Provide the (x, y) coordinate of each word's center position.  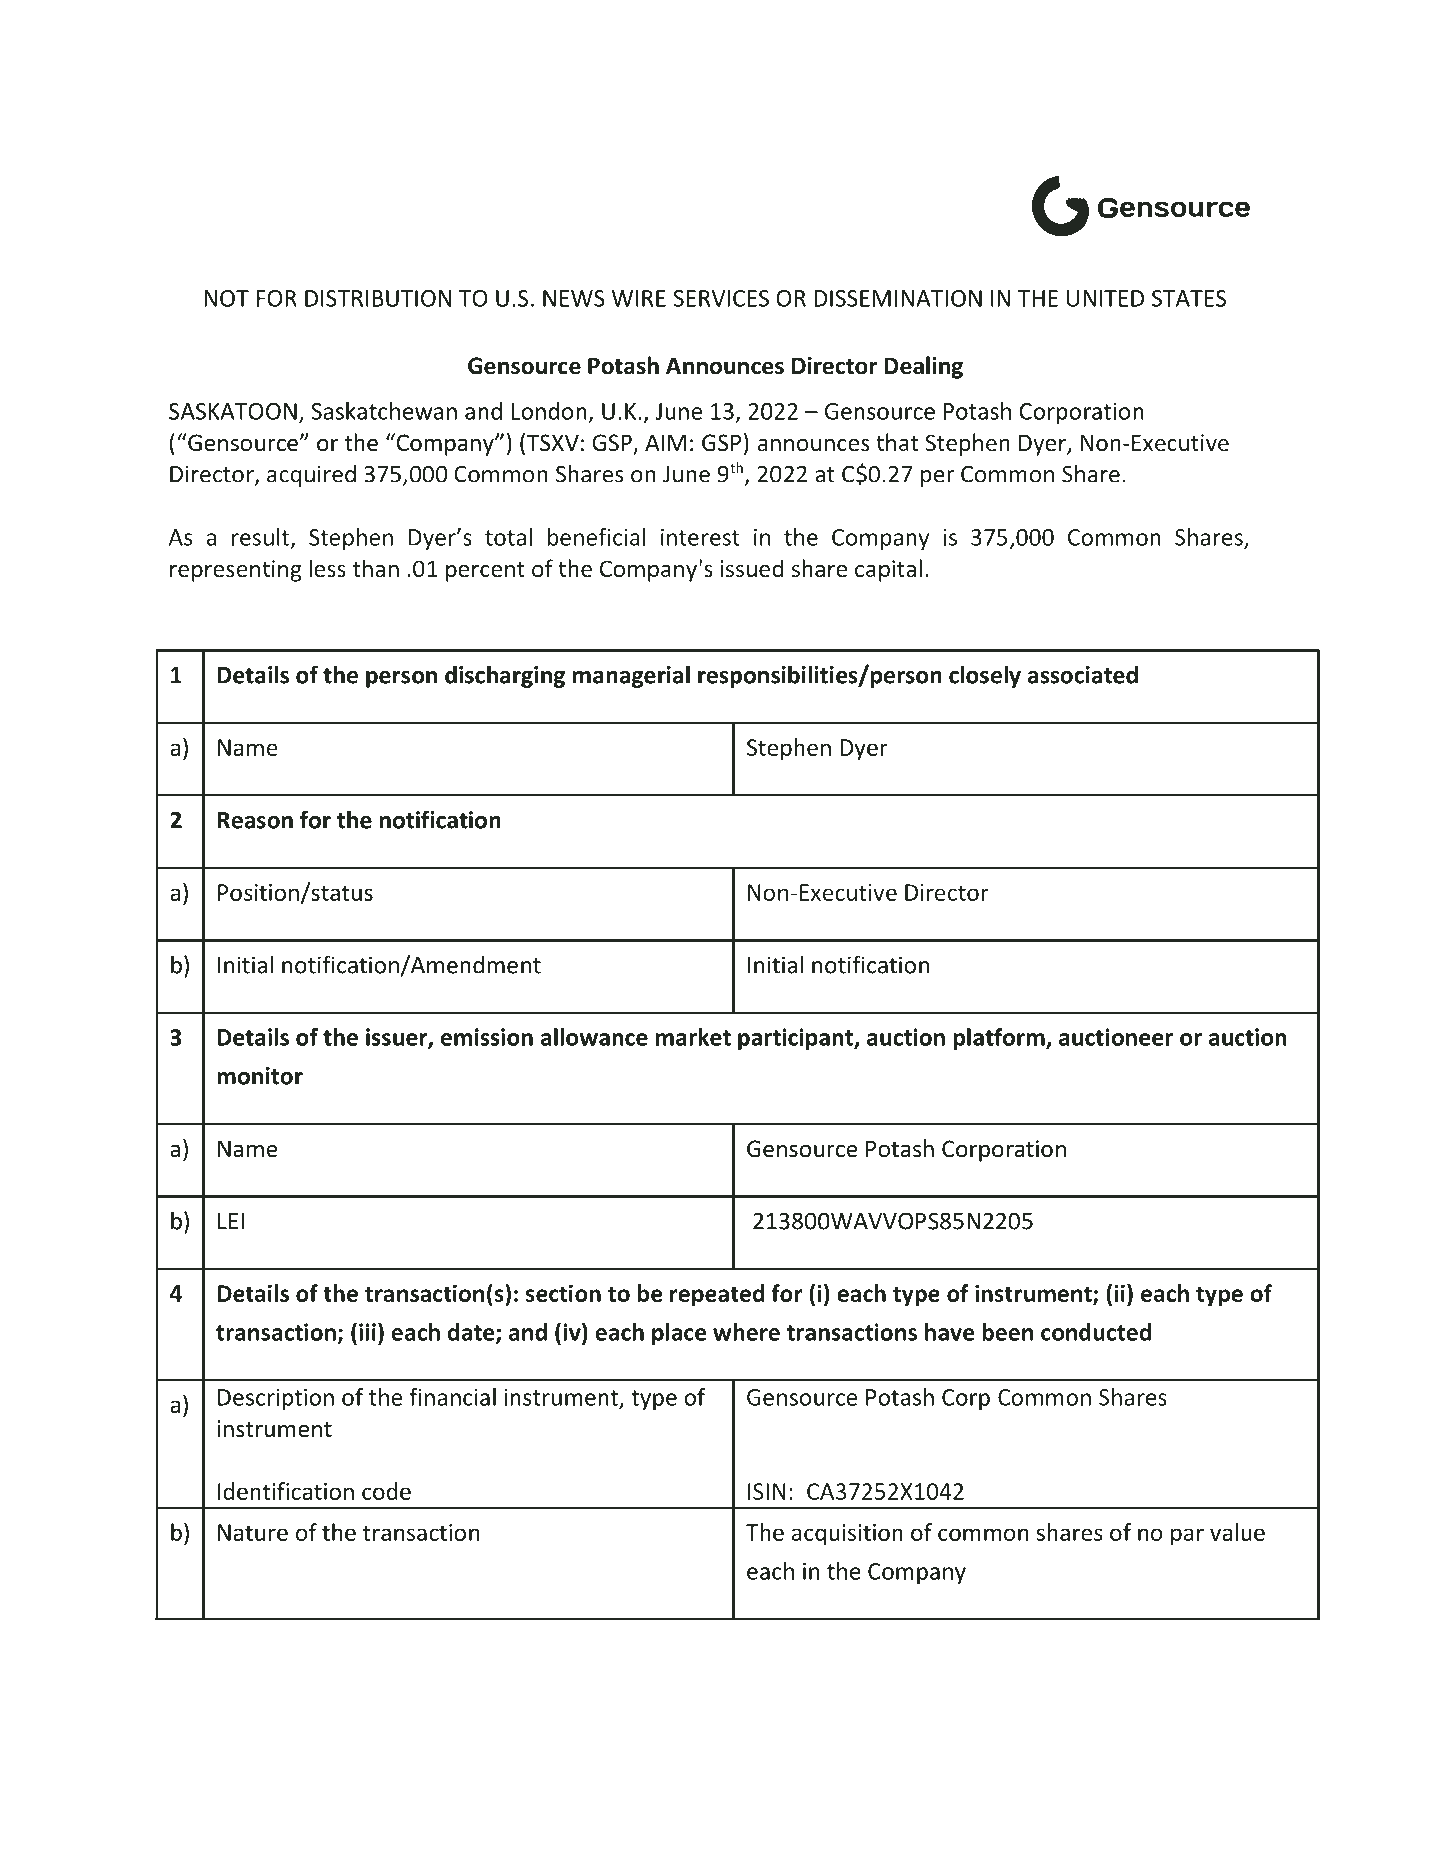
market (693, 1037)
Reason (255, 820)
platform (1000, 1039)
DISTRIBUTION (378, 298)
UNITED (1105, 298)
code (386, 1491)
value (1237, 1532)
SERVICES (721, 298)
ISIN (767, 1491)
